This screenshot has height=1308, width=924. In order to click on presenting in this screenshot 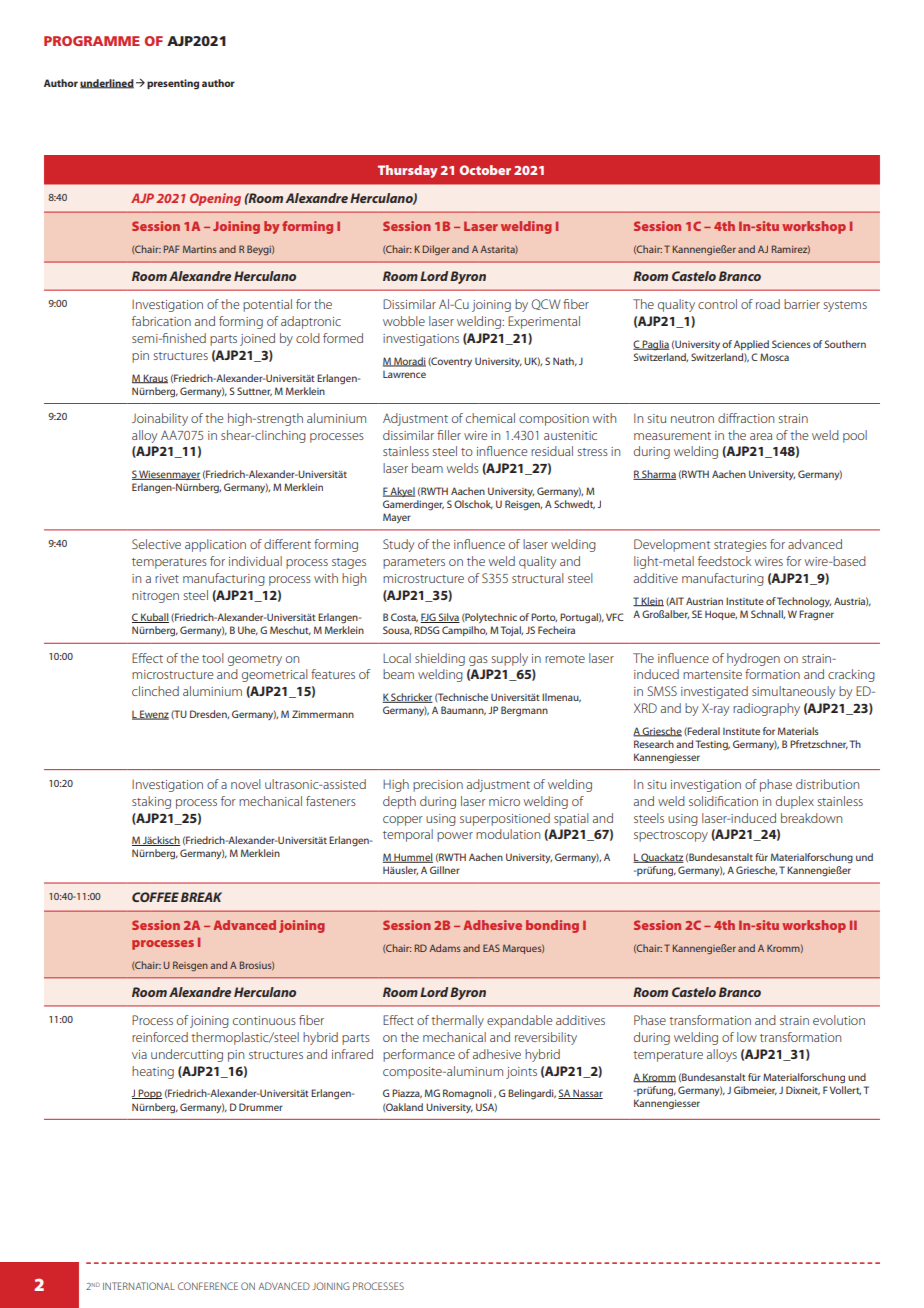, I will do `click(173, 84)`.
